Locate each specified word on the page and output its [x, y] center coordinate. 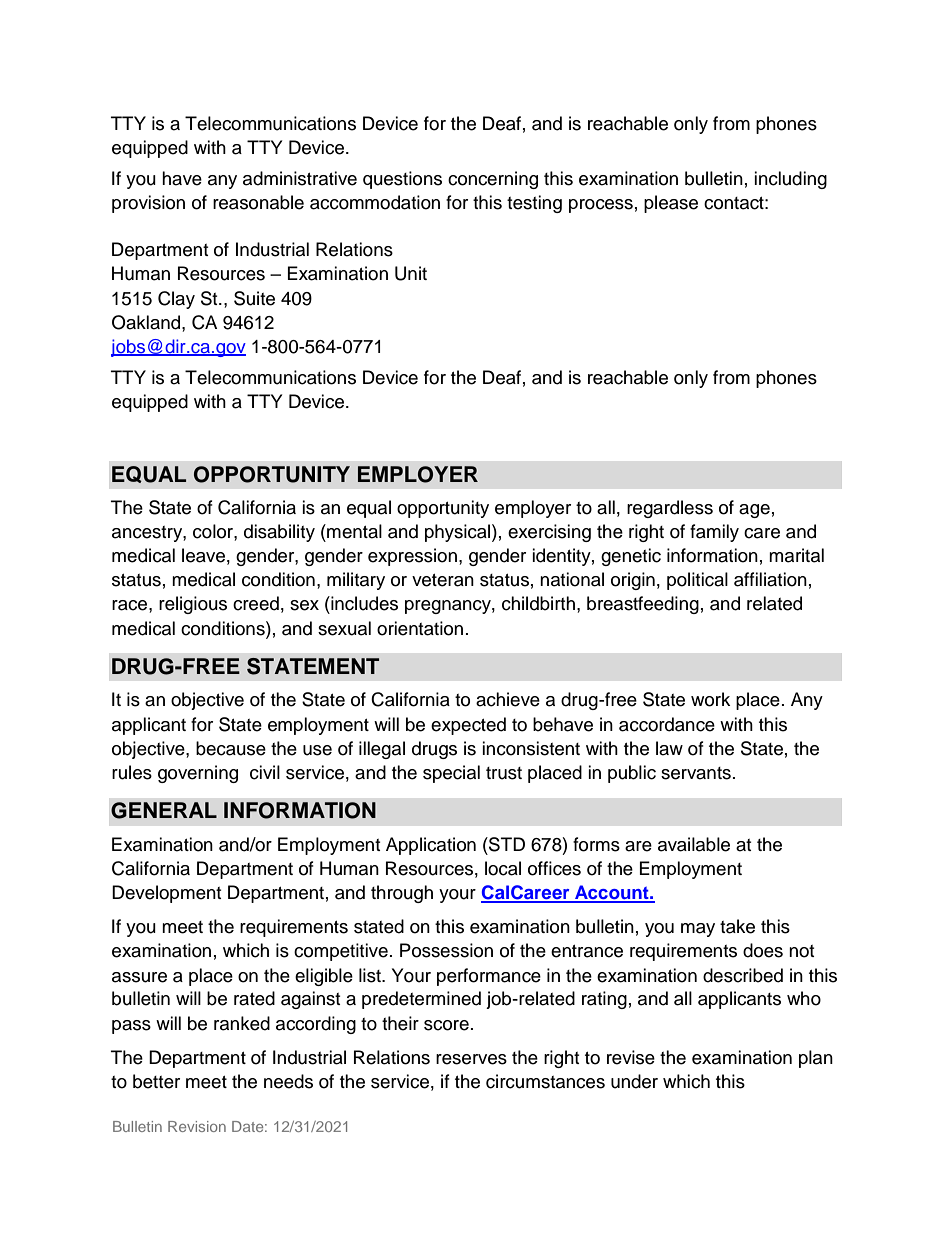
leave [203, 555]
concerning [493, 180]
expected [468, 726]
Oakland [147, 322]
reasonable [258, 202]
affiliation [770, 579]
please [671, 204]
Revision [197, 1126]
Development [166, 894]
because [231, 748]
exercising [549, 533]
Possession [446, 950]
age [754, 511]
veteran [443, 580]
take [737, 926]
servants [696, 773]
